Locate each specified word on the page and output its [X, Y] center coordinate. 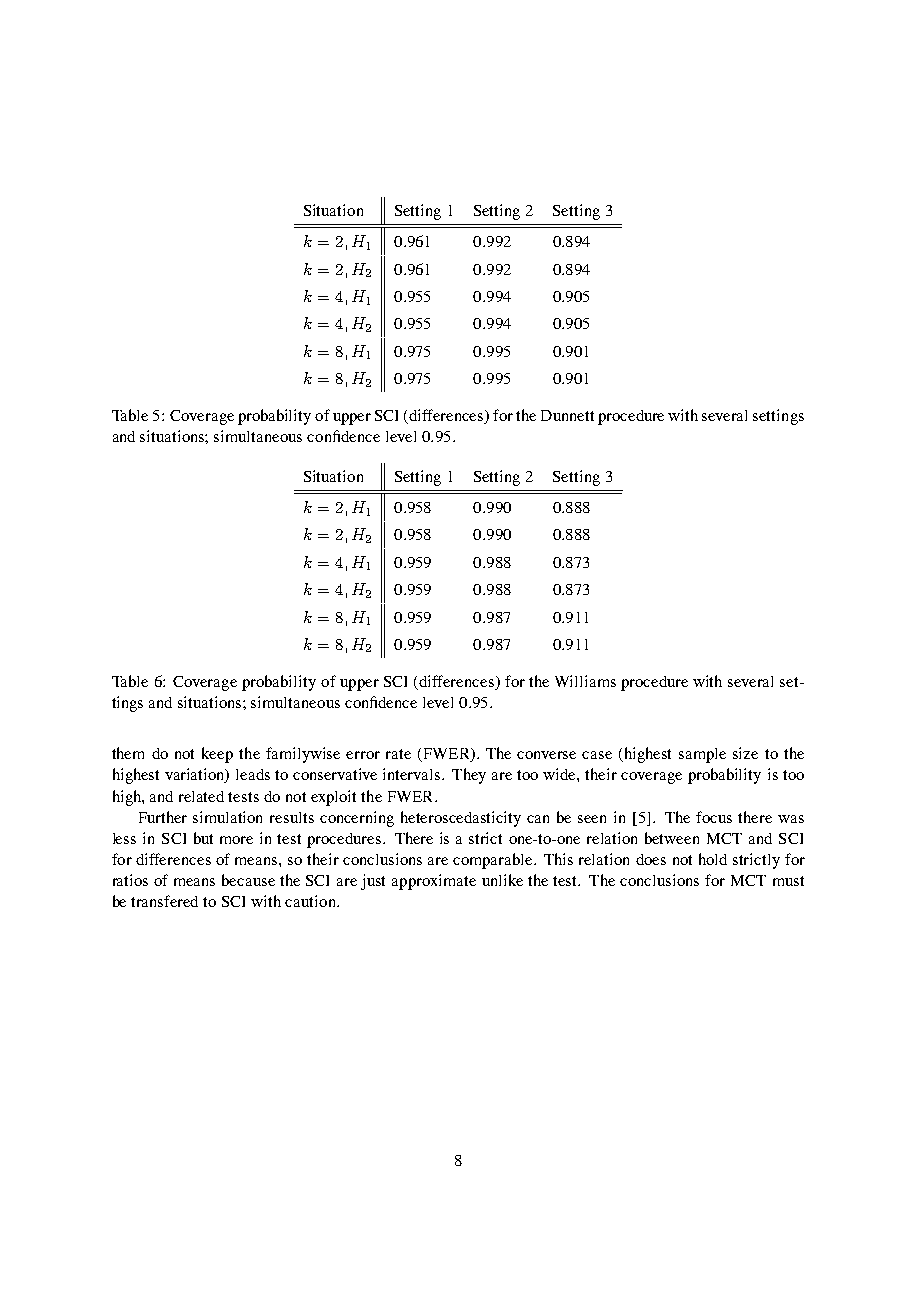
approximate [434, 882]
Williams [585, 681]
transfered [164, 901]
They [469, 776]
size [745, 753]
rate [398, 754]
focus [714, 817]
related [201, 796]
